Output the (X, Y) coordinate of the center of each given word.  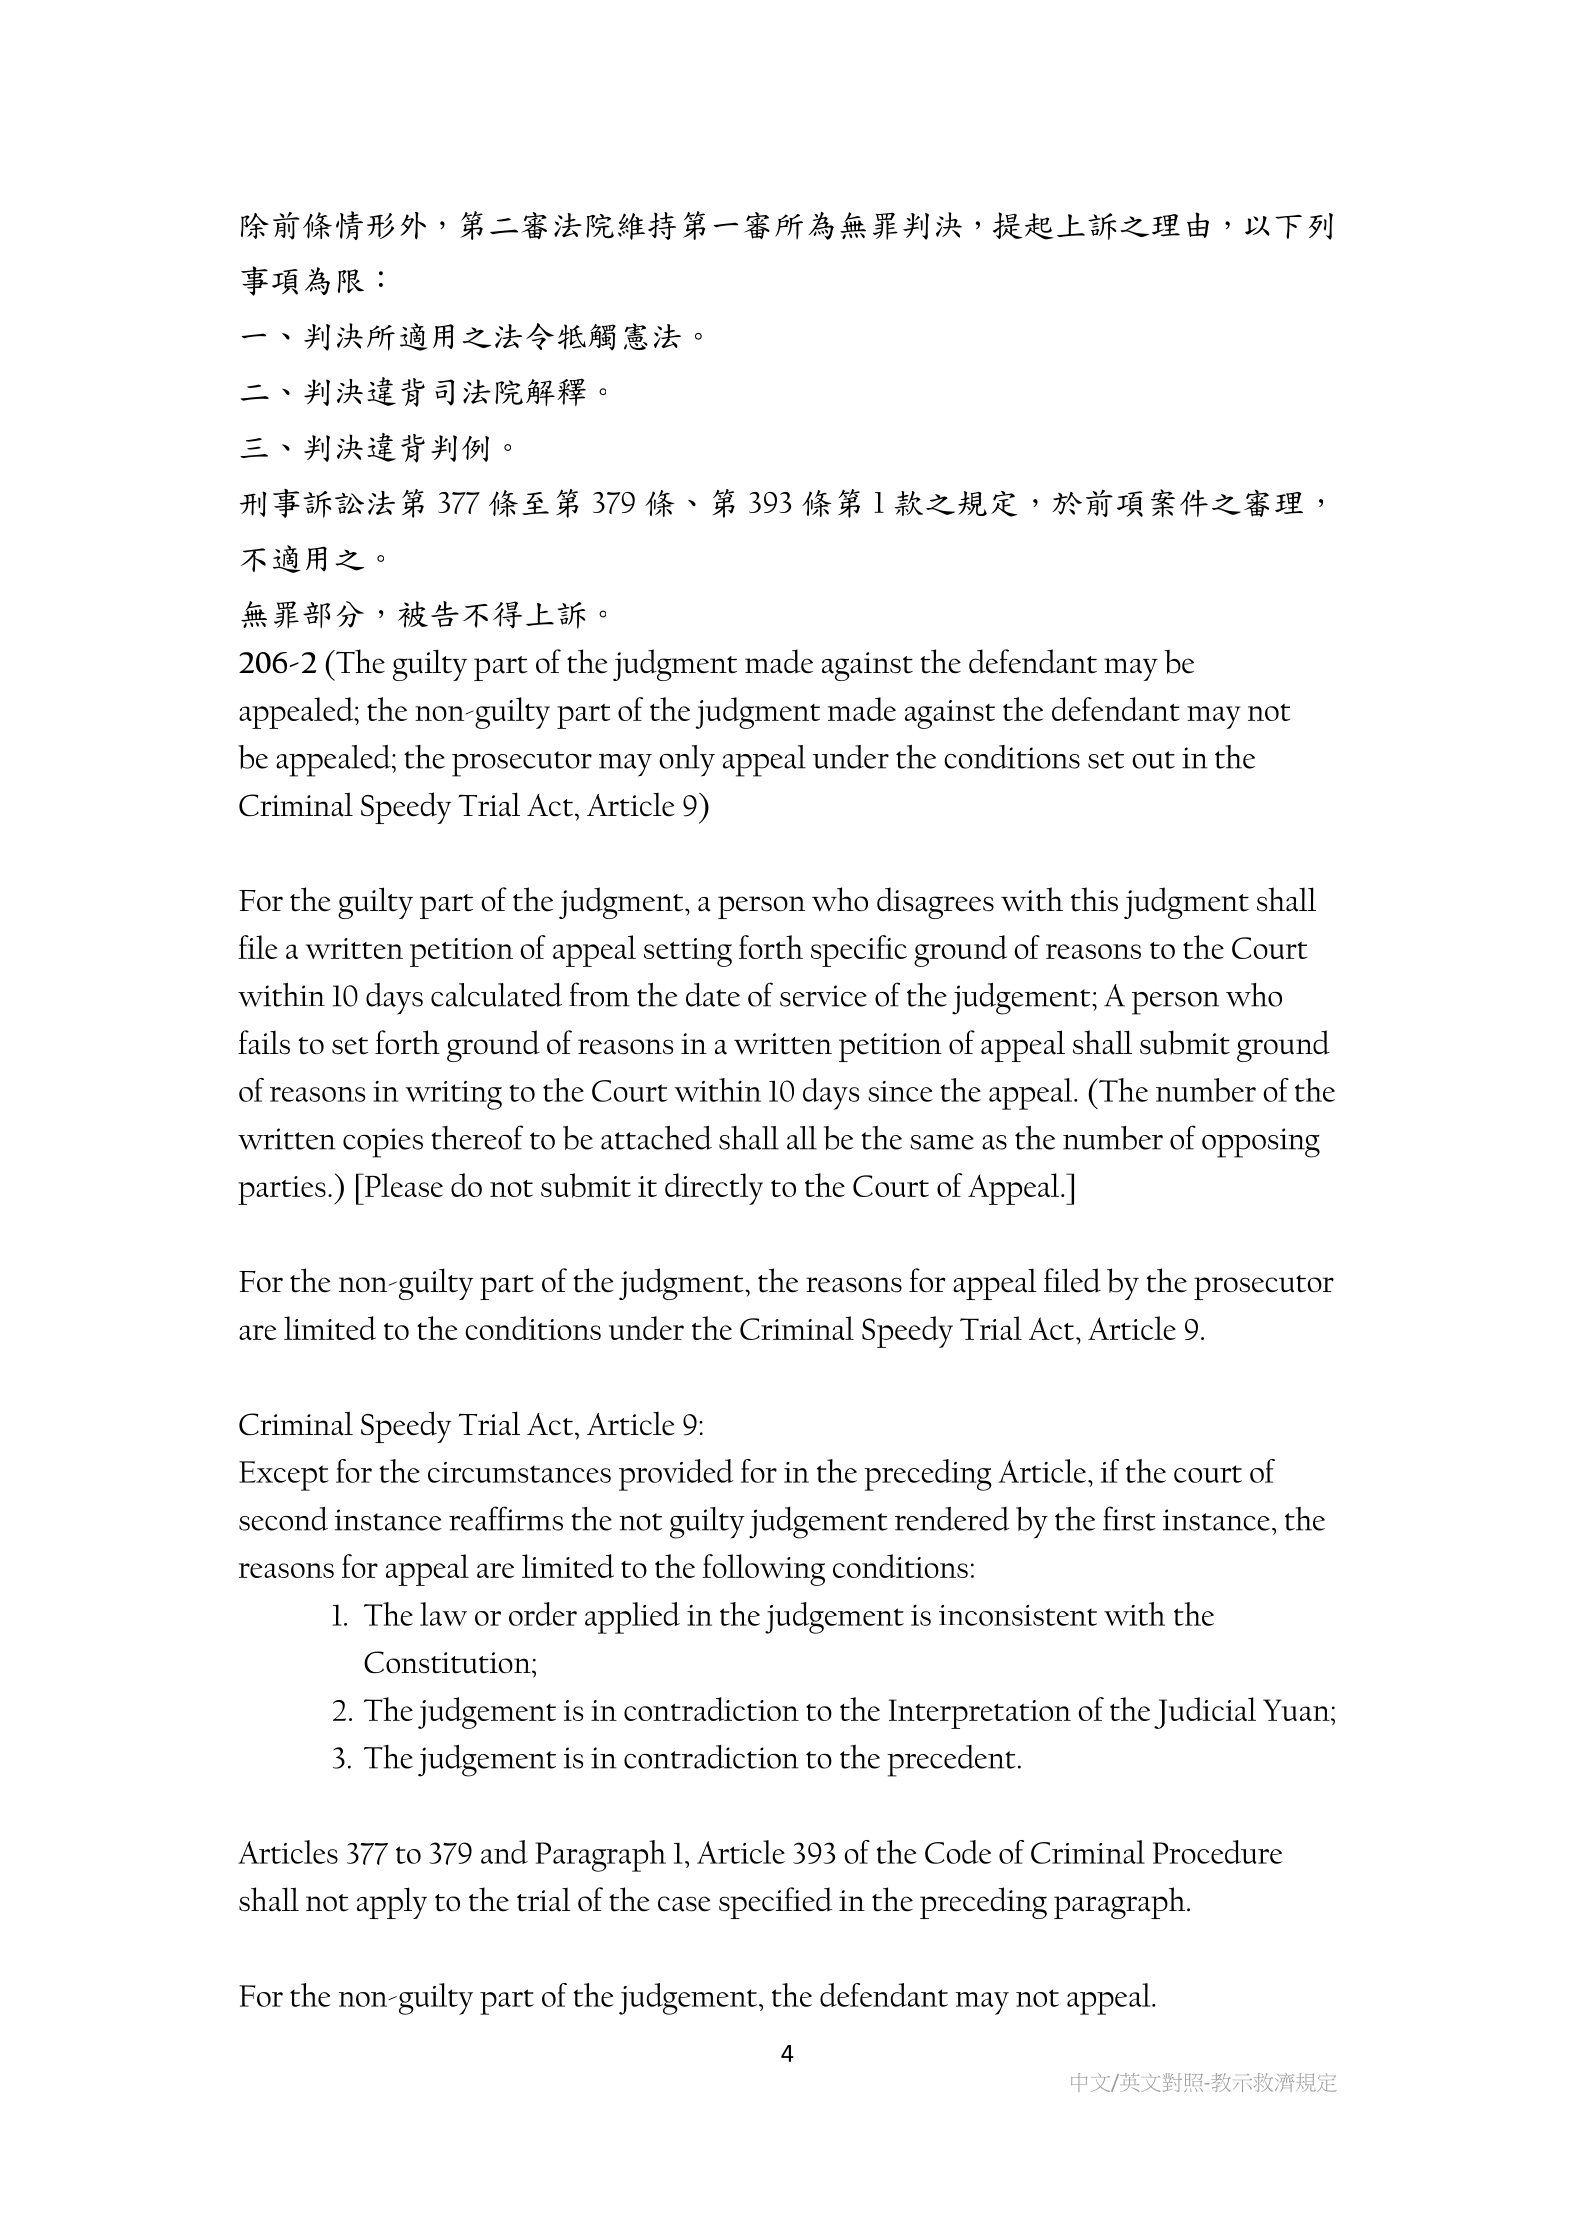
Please (403, 1185)
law (443, 1614)
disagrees (935, 903)
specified (775, 1903)
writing (453, 1095)
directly (714, 1189)
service (823, 996)
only (687, 761)
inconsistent (1018, 1615)
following (764, 1570)
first (1129, 1518)
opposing (1261, 1143)
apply (392, 1903)
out (1153, 760)
